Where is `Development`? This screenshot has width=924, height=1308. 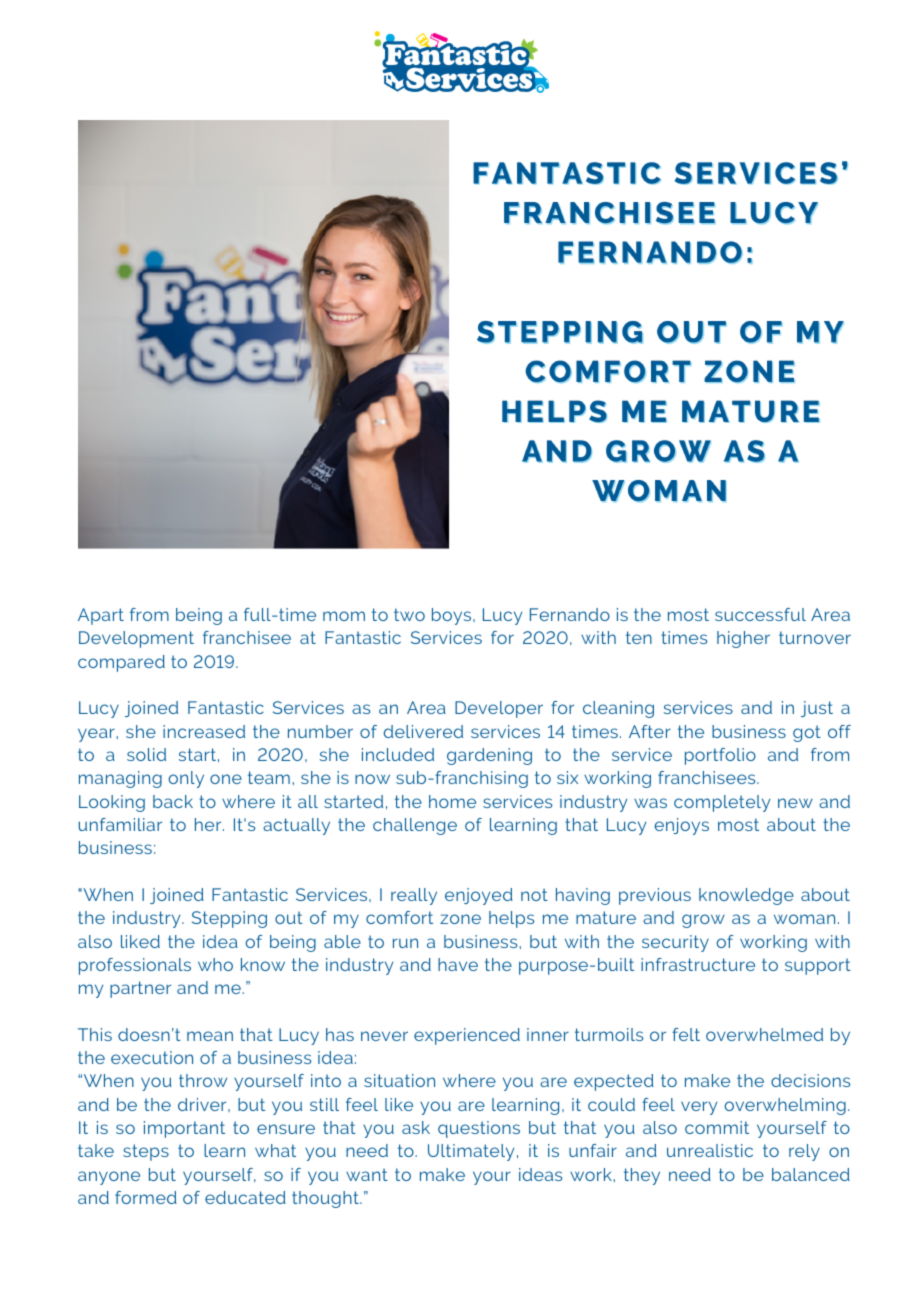 Development is located at coordinates (136, 639).
